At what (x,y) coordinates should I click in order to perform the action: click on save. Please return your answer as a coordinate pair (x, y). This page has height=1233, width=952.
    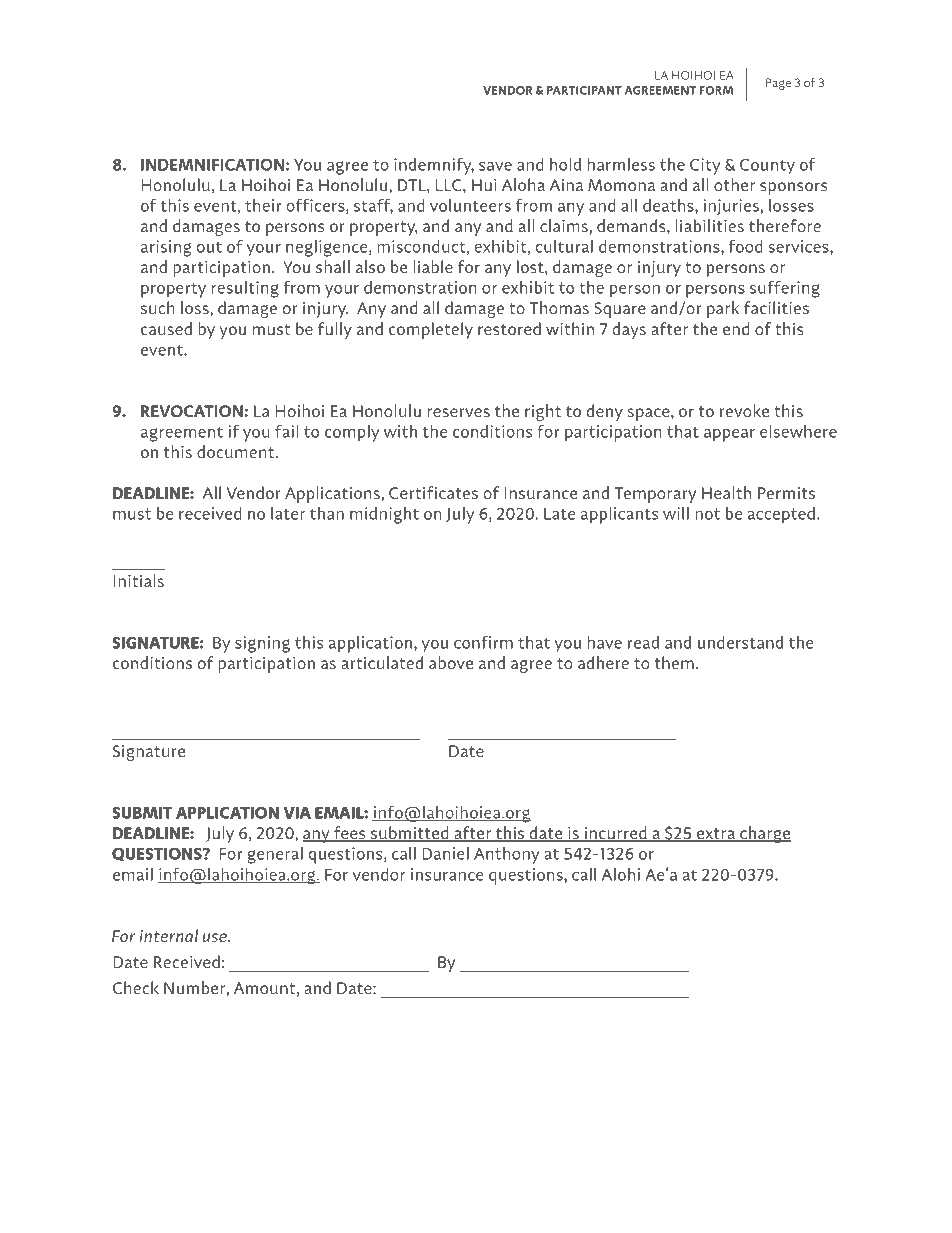
    Looking at the image, I should click on (495, 166).
